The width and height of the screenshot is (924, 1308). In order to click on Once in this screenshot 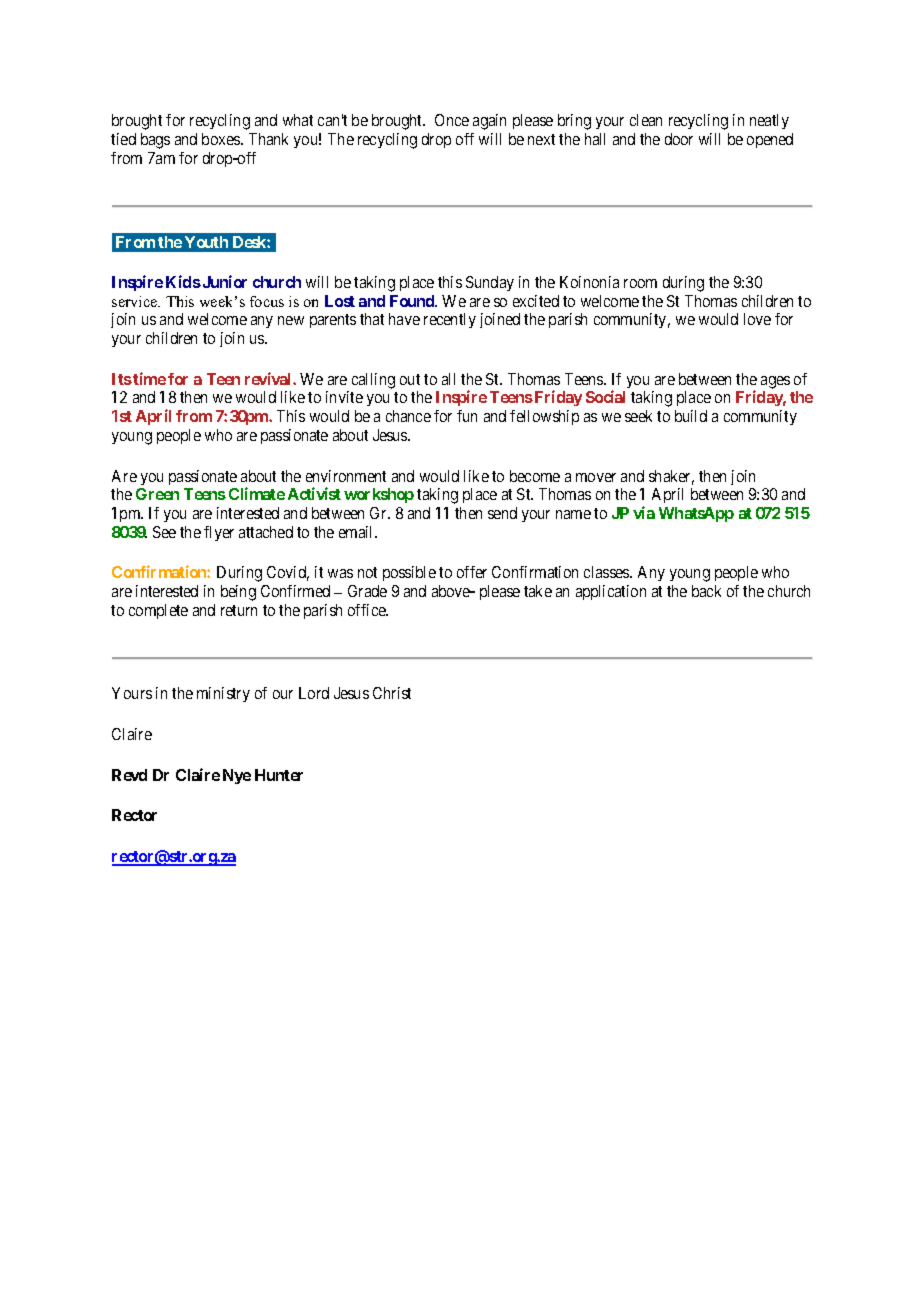, I will do `click(452, 120)`.
